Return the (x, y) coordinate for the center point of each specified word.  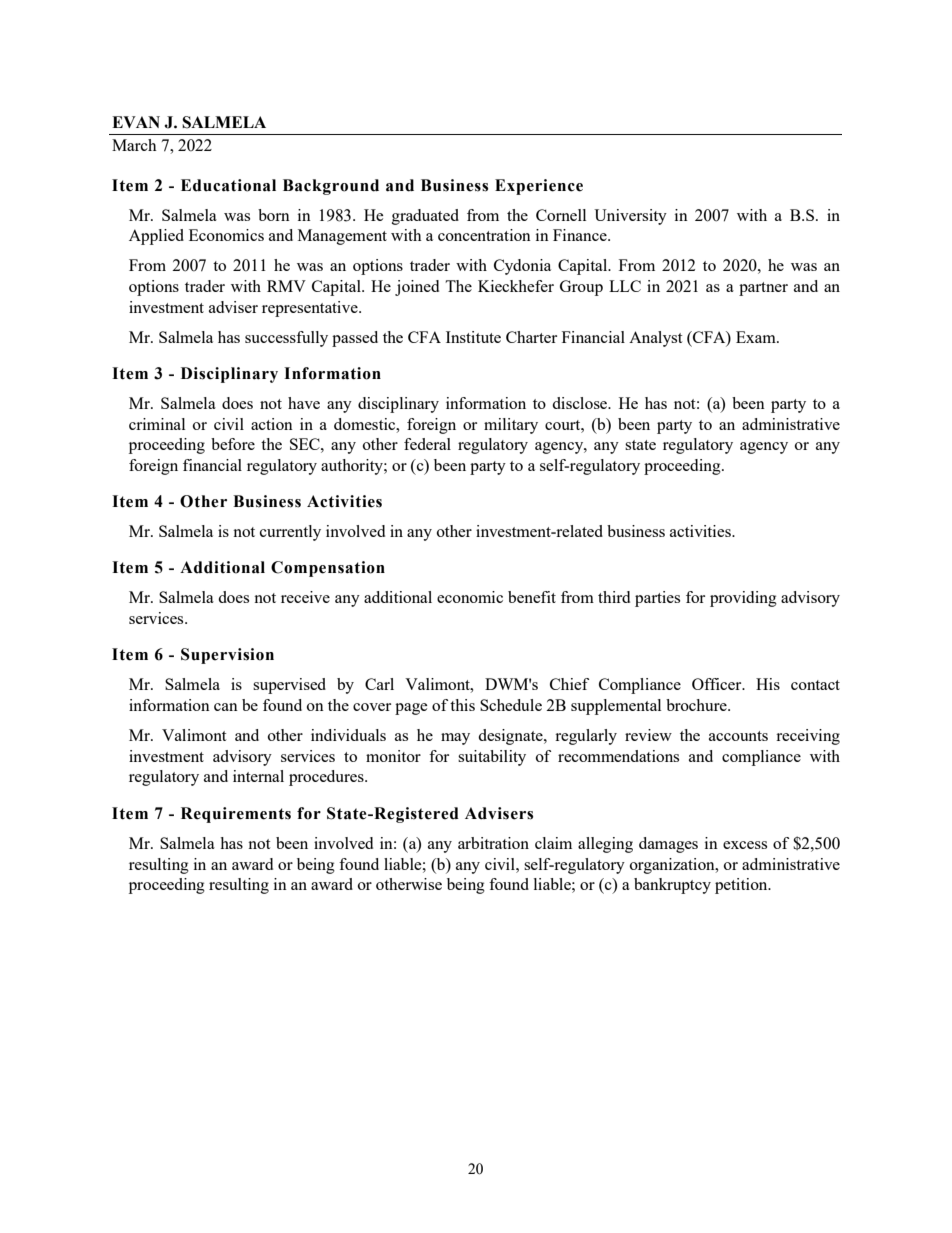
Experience (539, 187)
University (630, 217)
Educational (228, 185)
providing (743, 599)
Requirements (236, 815)
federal (427, 444)
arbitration (493, 843)
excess (745, 845)
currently (290, 533)
